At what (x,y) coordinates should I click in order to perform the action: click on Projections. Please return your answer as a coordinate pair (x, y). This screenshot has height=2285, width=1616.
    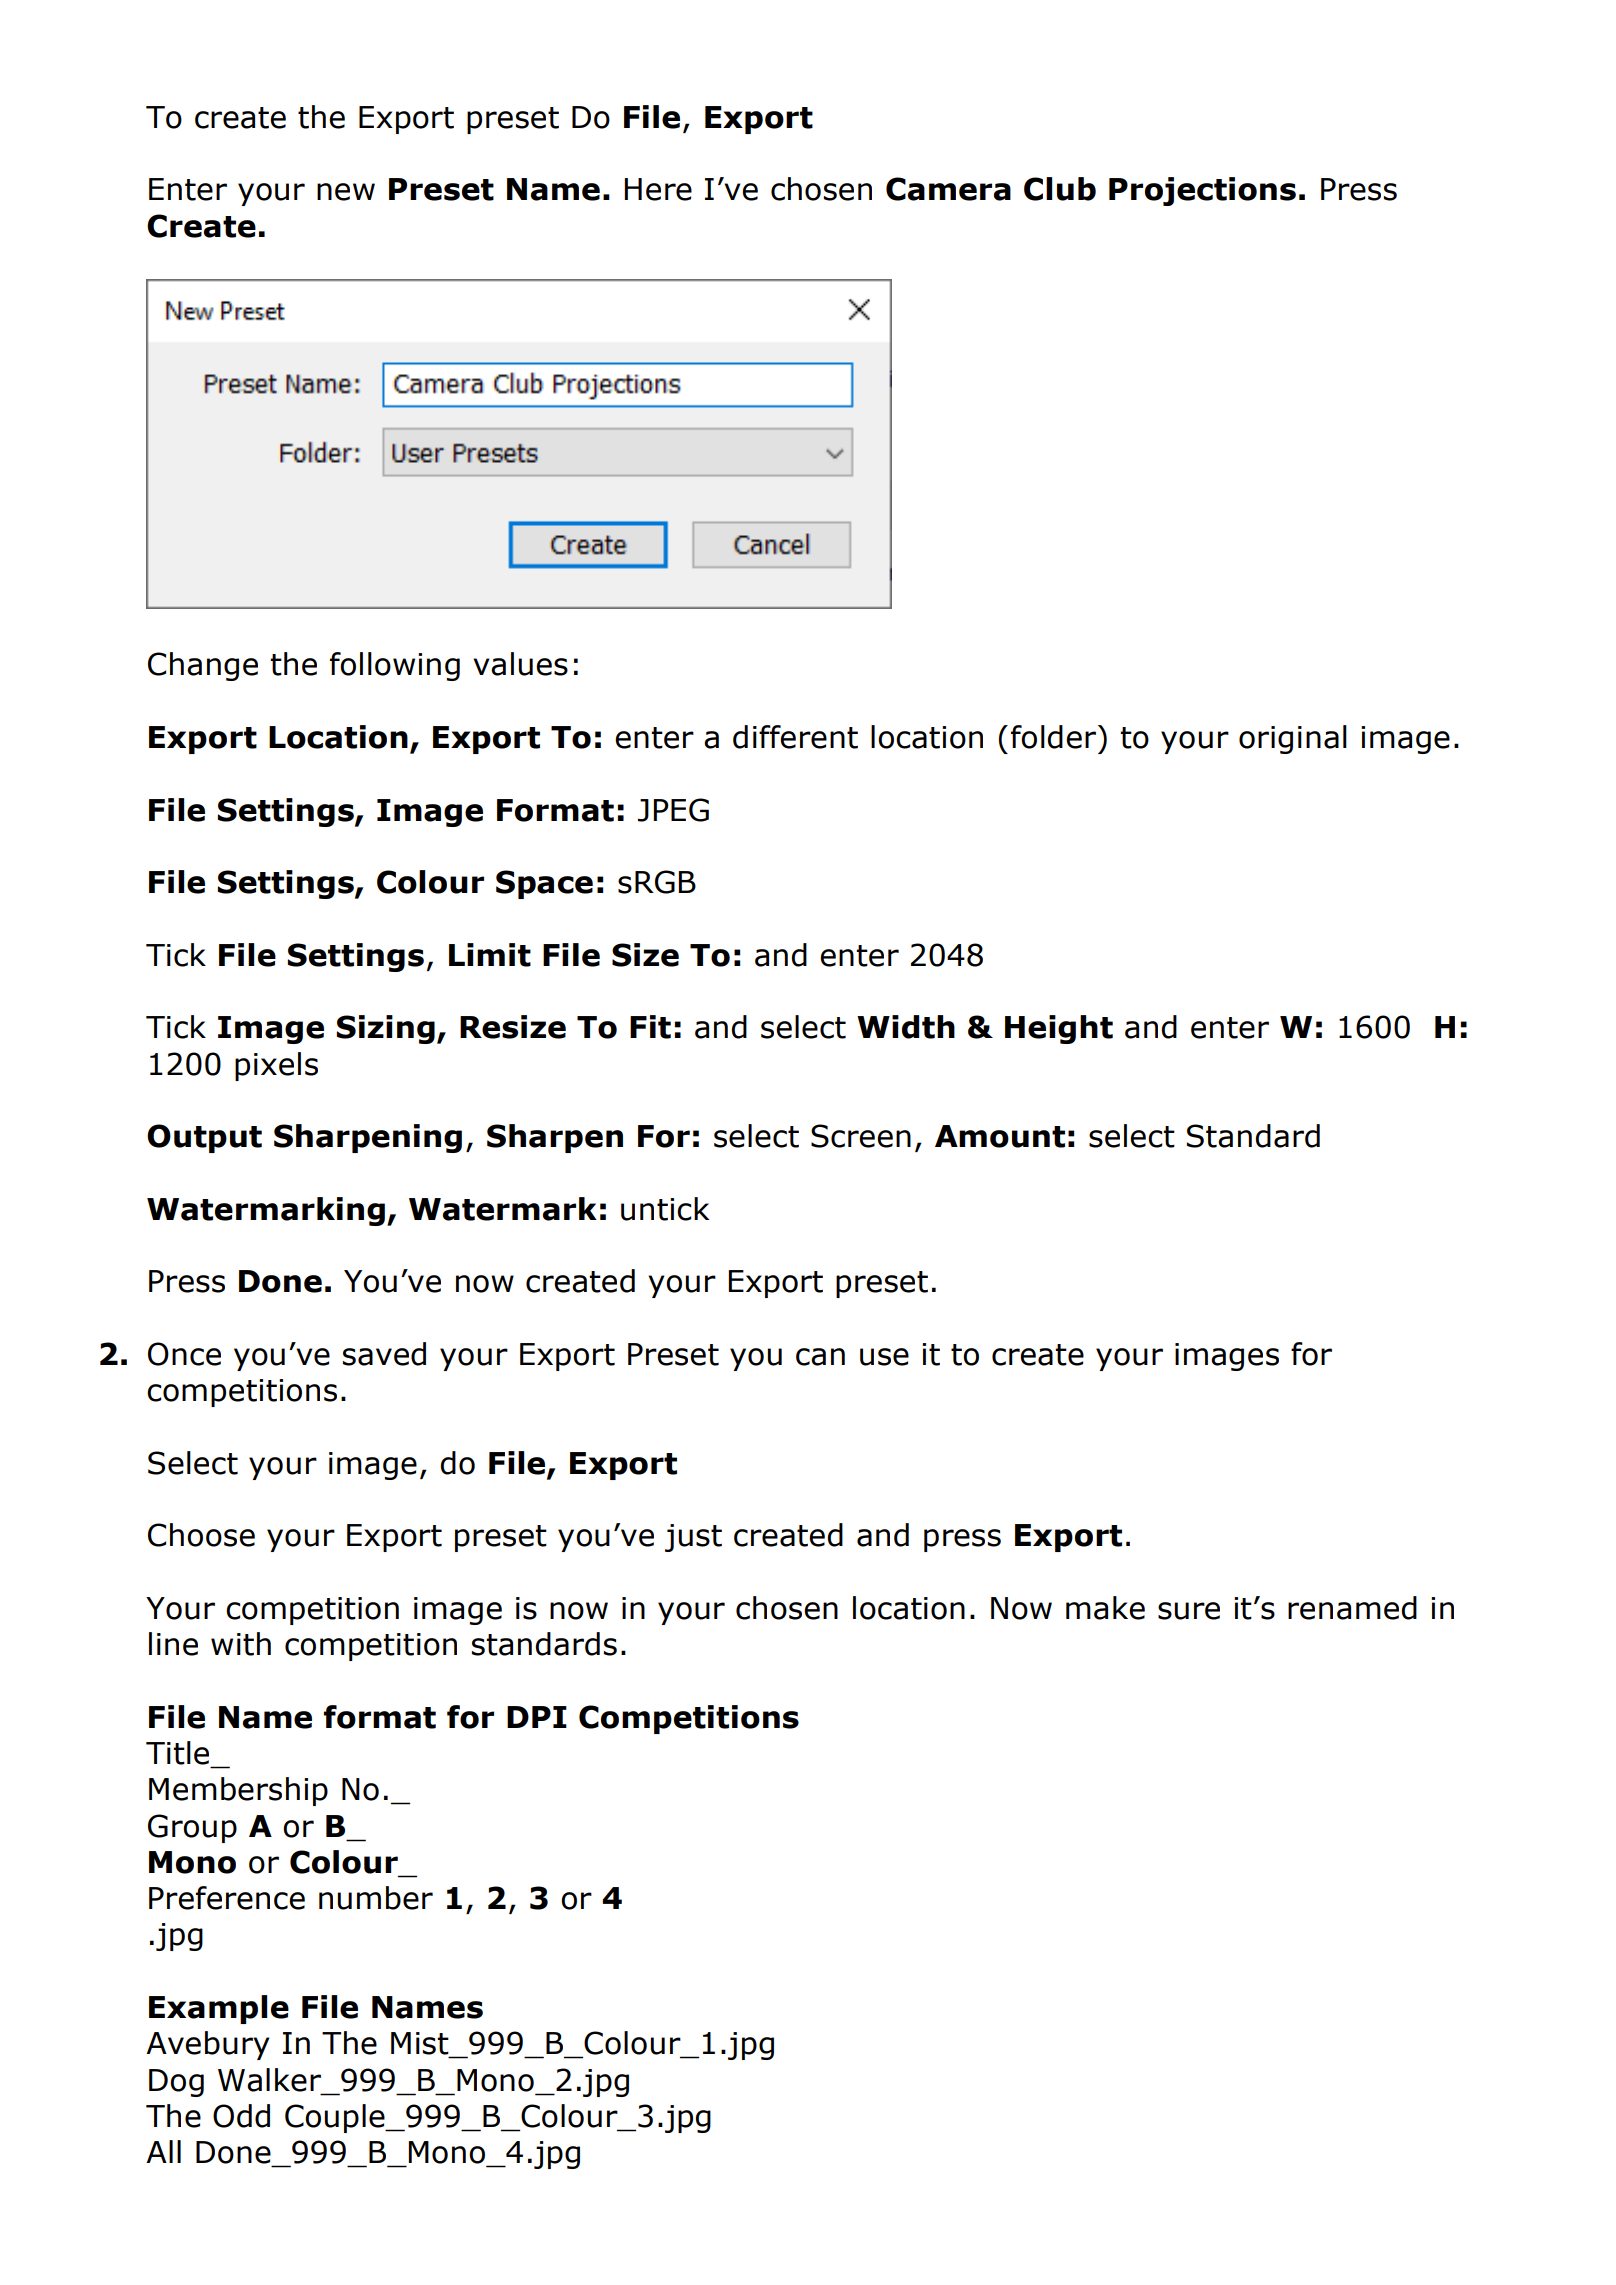
    Looking at the image, I should click on (1202, 191).
